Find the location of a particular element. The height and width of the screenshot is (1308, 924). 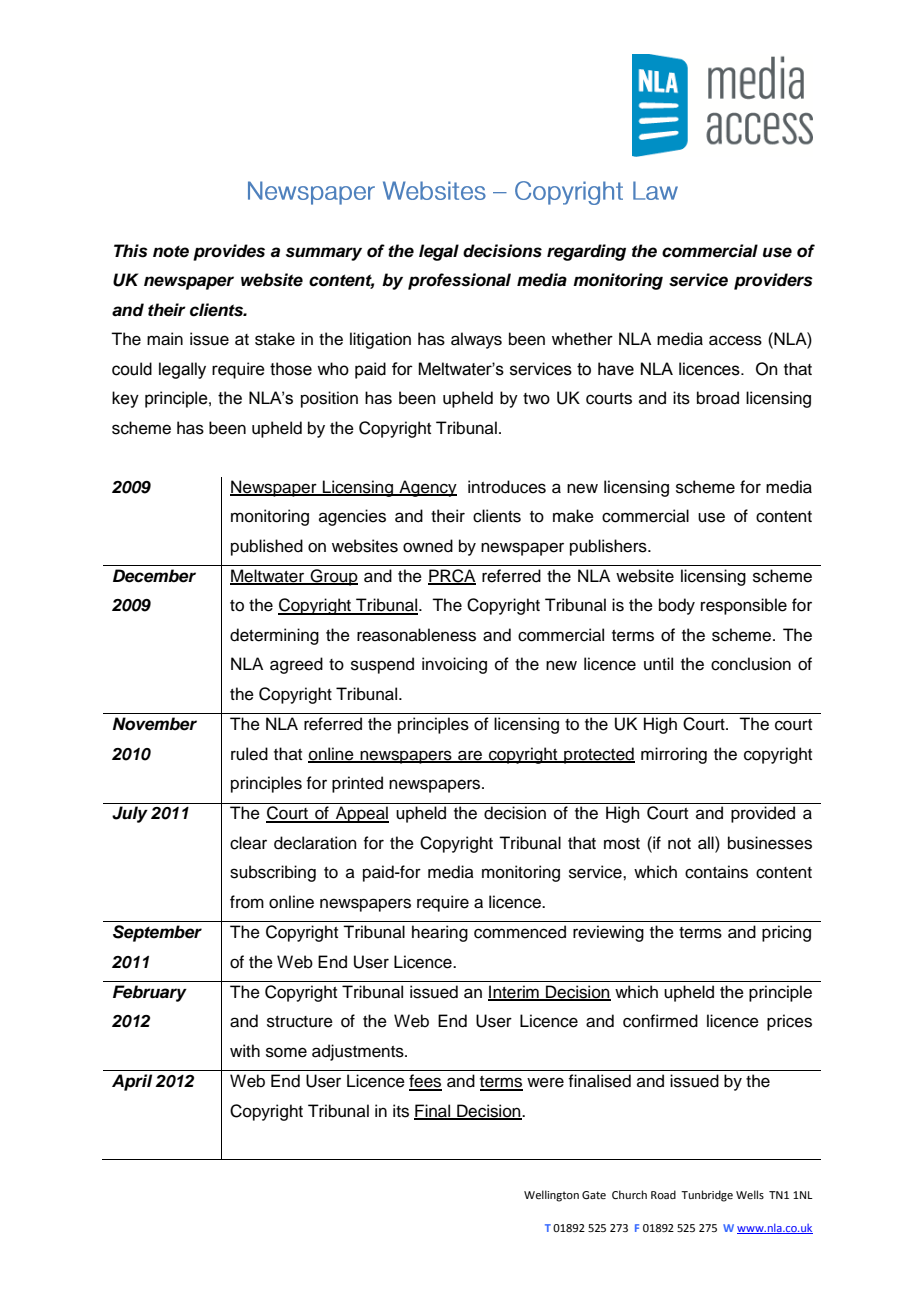

provides is located at coordinates (229, 252).
